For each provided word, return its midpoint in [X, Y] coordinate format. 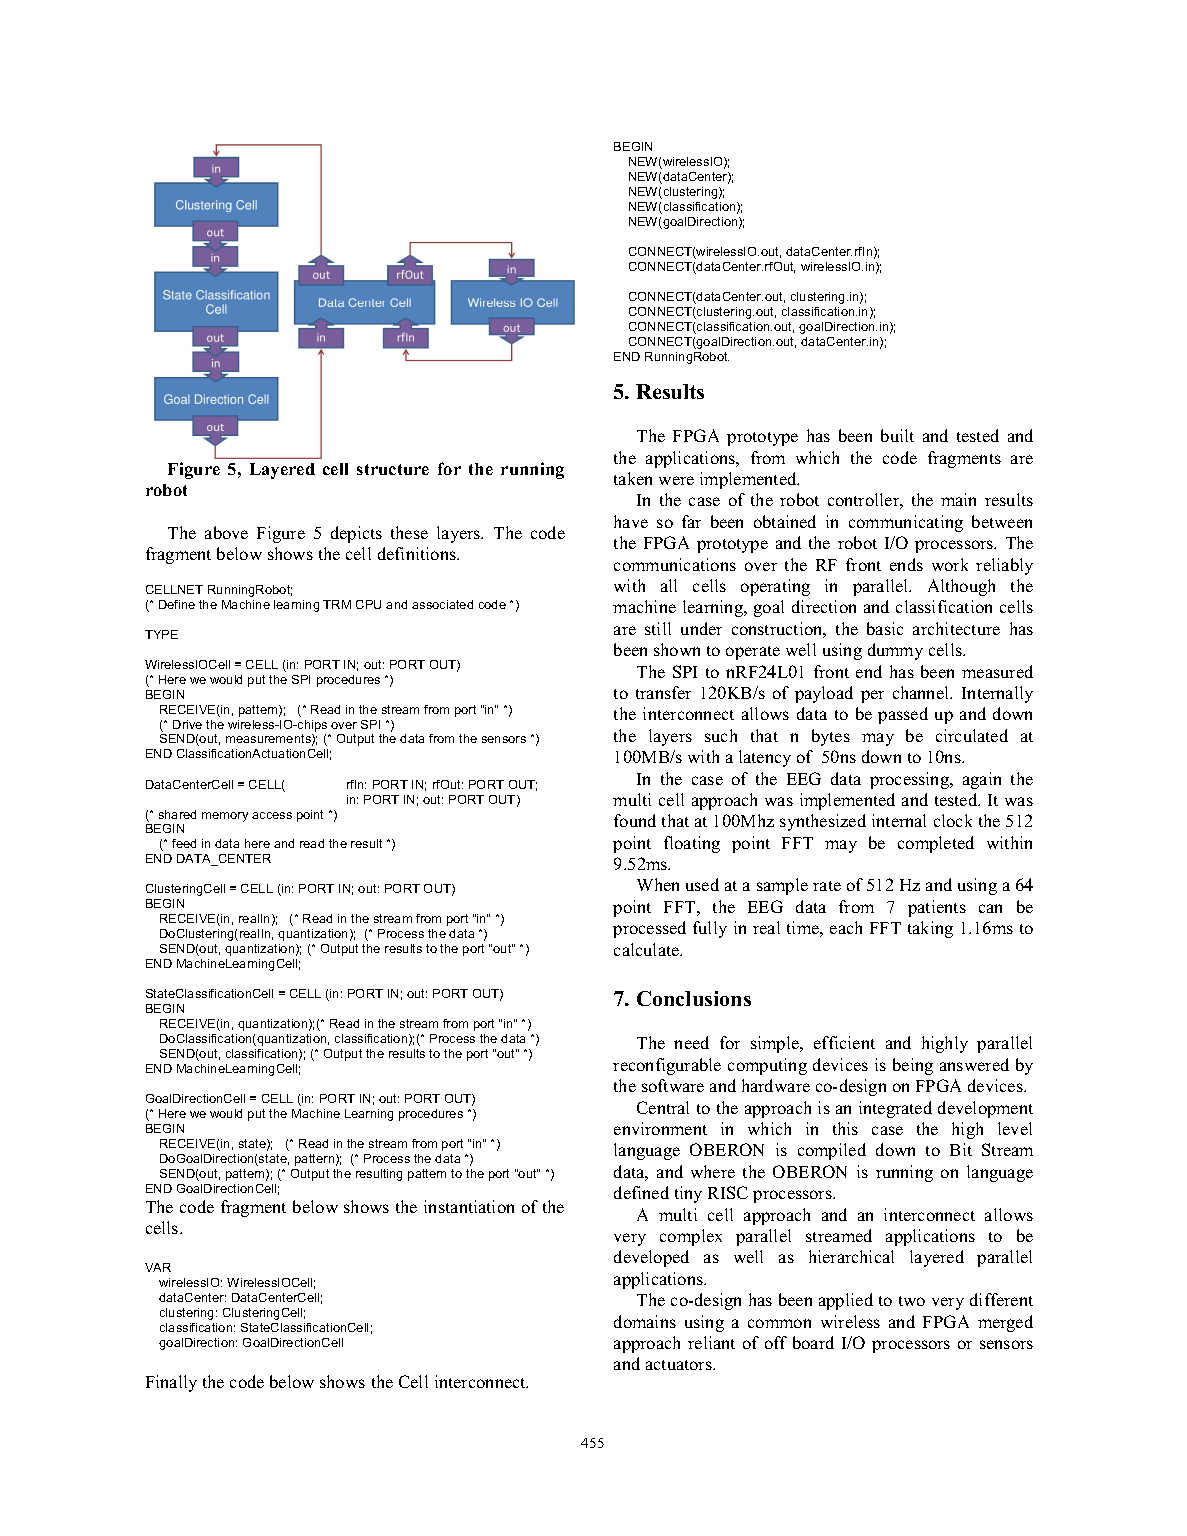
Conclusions [694, 998]
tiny [688, 1194]
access [272, 815]
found [635, 820]
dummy [895, 651]
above [226, 532]
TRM [337, 604]
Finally [171, 1383]
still [658, 628]
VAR [158, 1267]
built [897, 435]
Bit [961, 1149]
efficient [844, 1042]
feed [184, 843]
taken [633, 478]
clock [953, 820]
